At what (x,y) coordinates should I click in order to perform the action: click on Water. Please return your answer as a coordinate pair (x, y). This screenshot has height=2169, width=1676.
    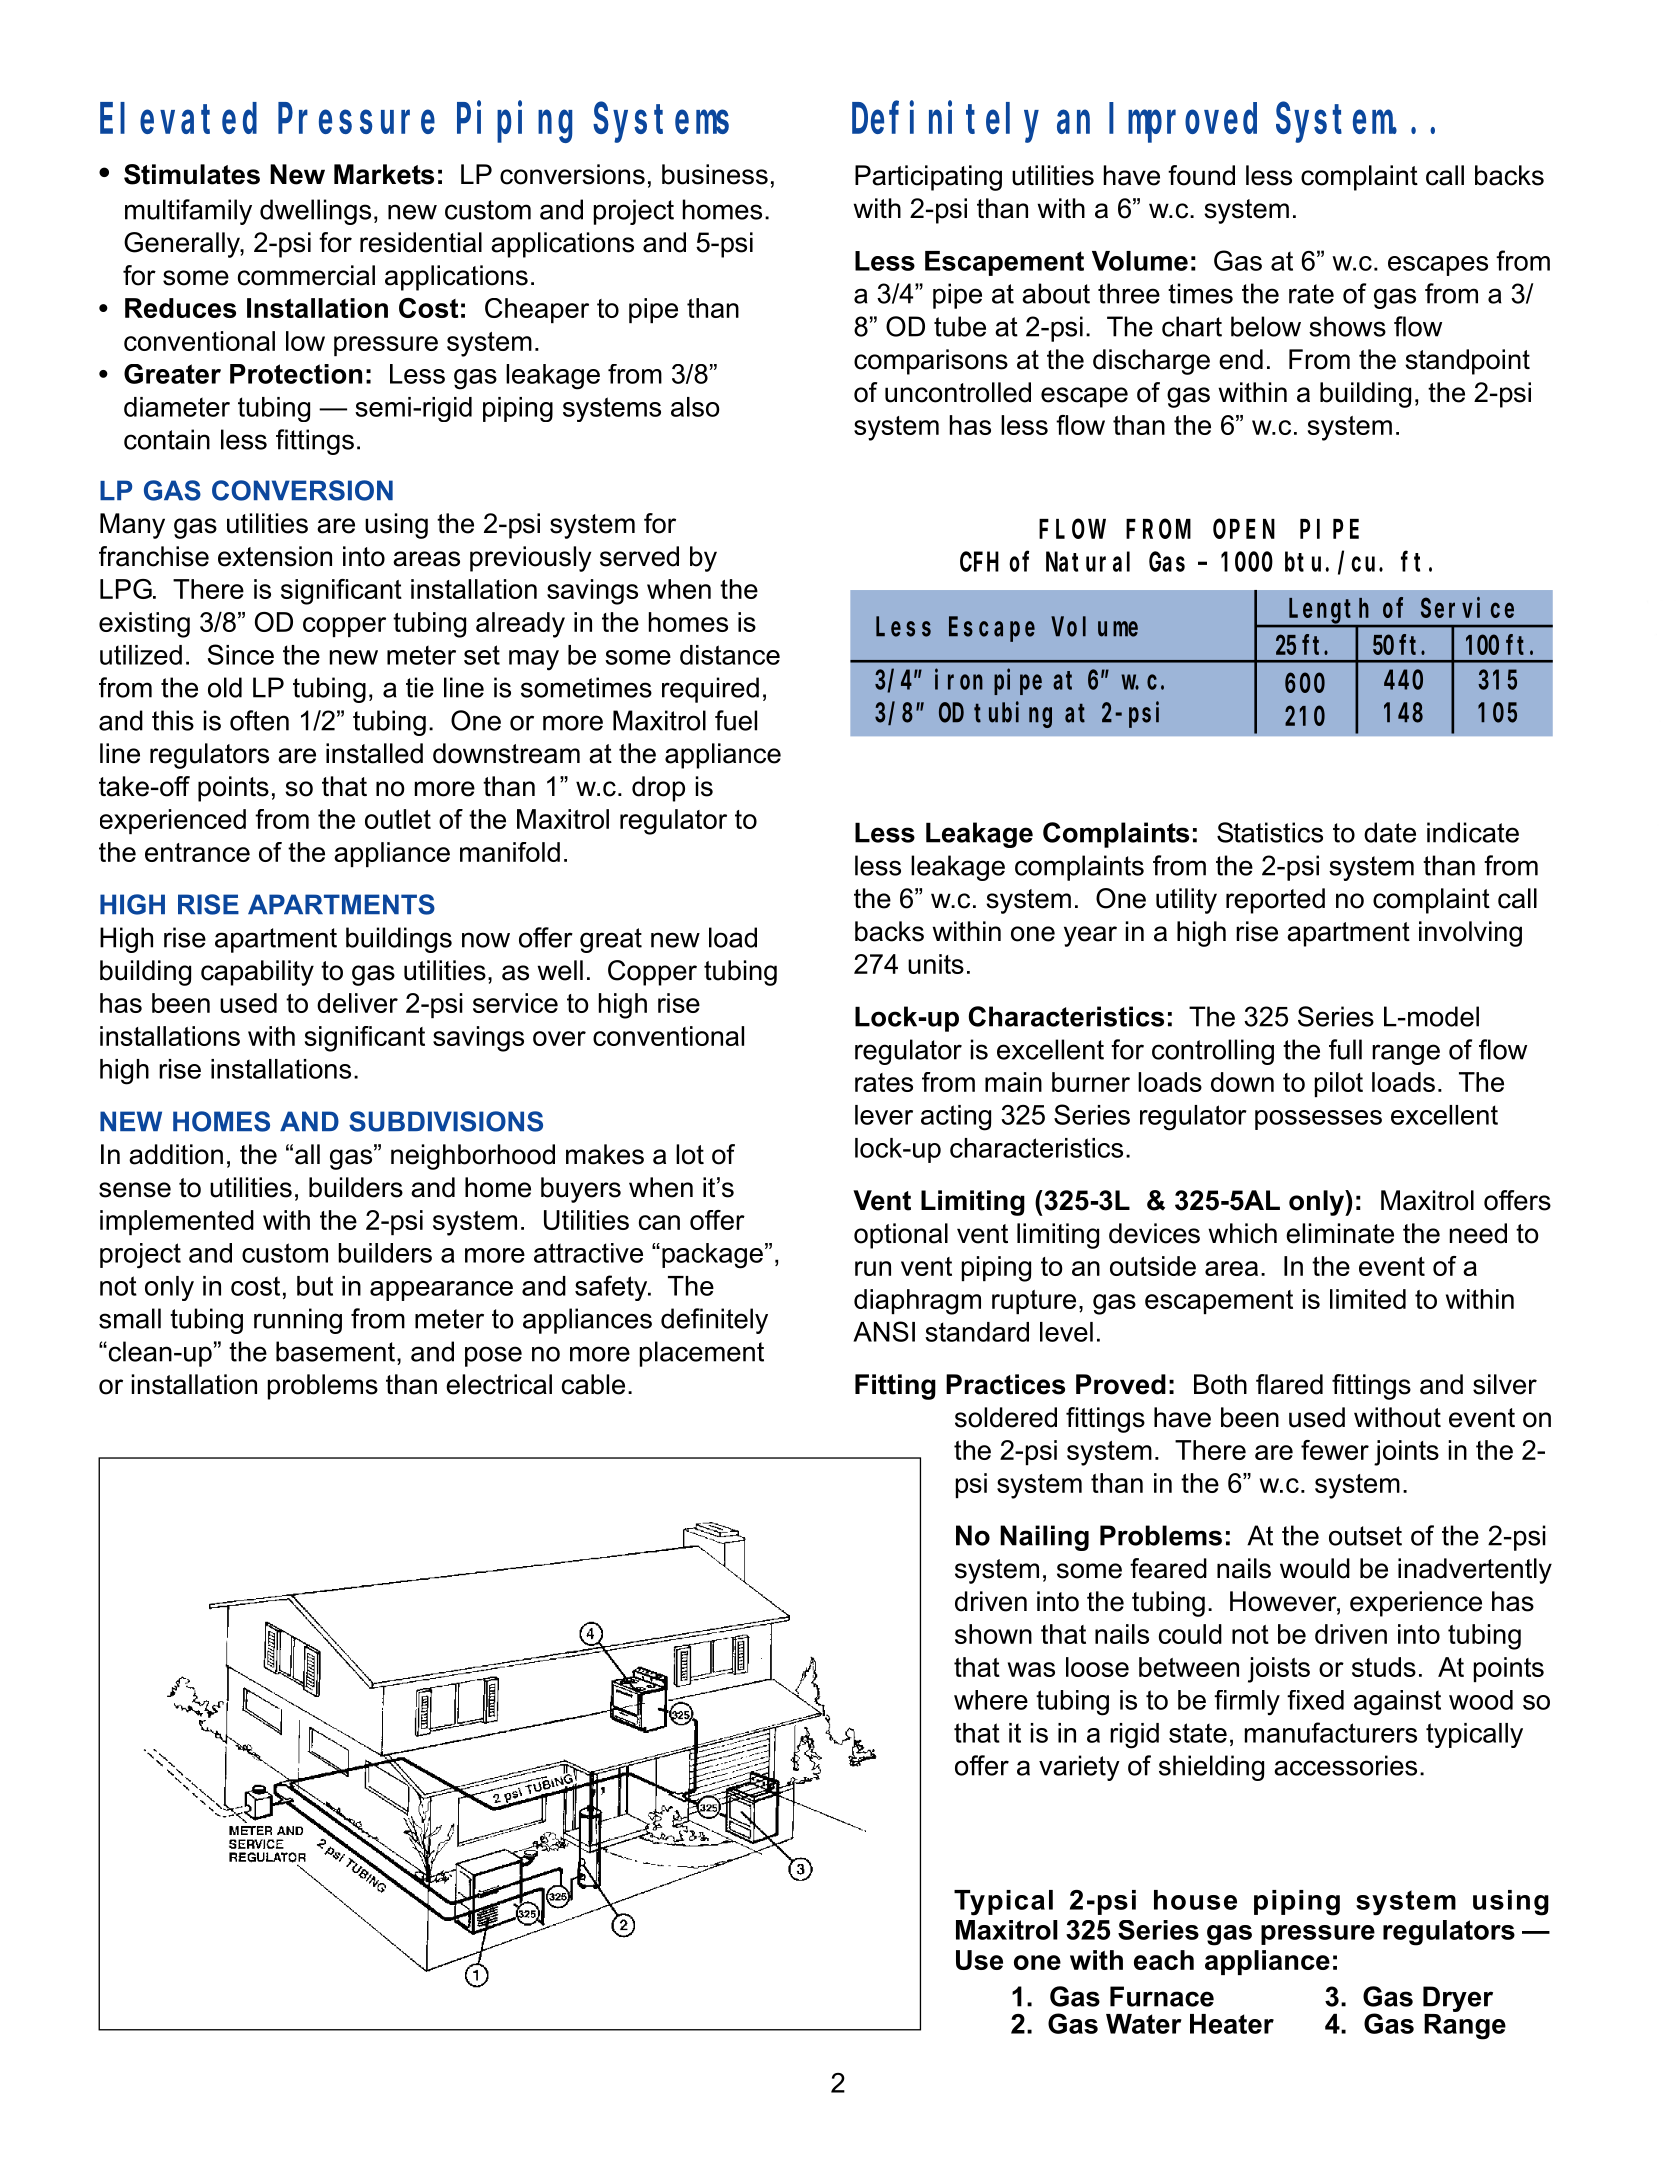
    Looking at the image, I should click on (1144, 2024).
